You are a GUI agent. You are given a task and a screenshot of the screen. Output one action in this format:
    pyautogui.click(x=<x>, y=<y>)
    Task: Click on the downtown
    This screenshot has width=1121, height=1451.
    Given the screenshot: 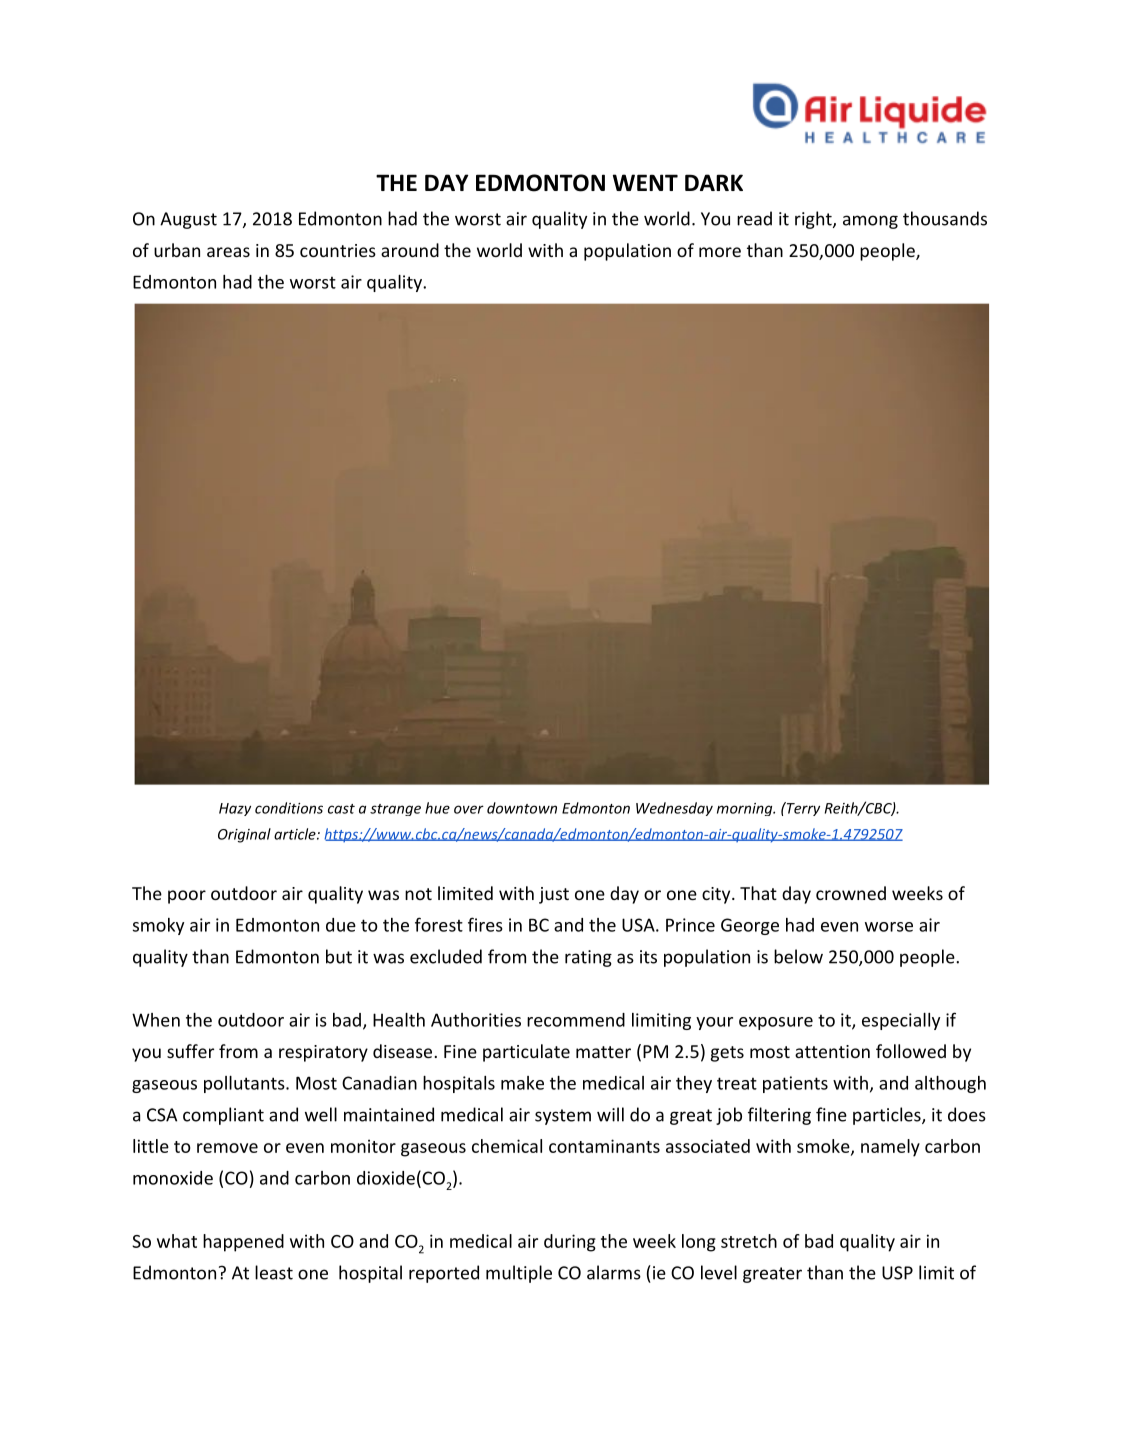 What is the action you would take?
    pyautogui.click(x=522, y=808)
